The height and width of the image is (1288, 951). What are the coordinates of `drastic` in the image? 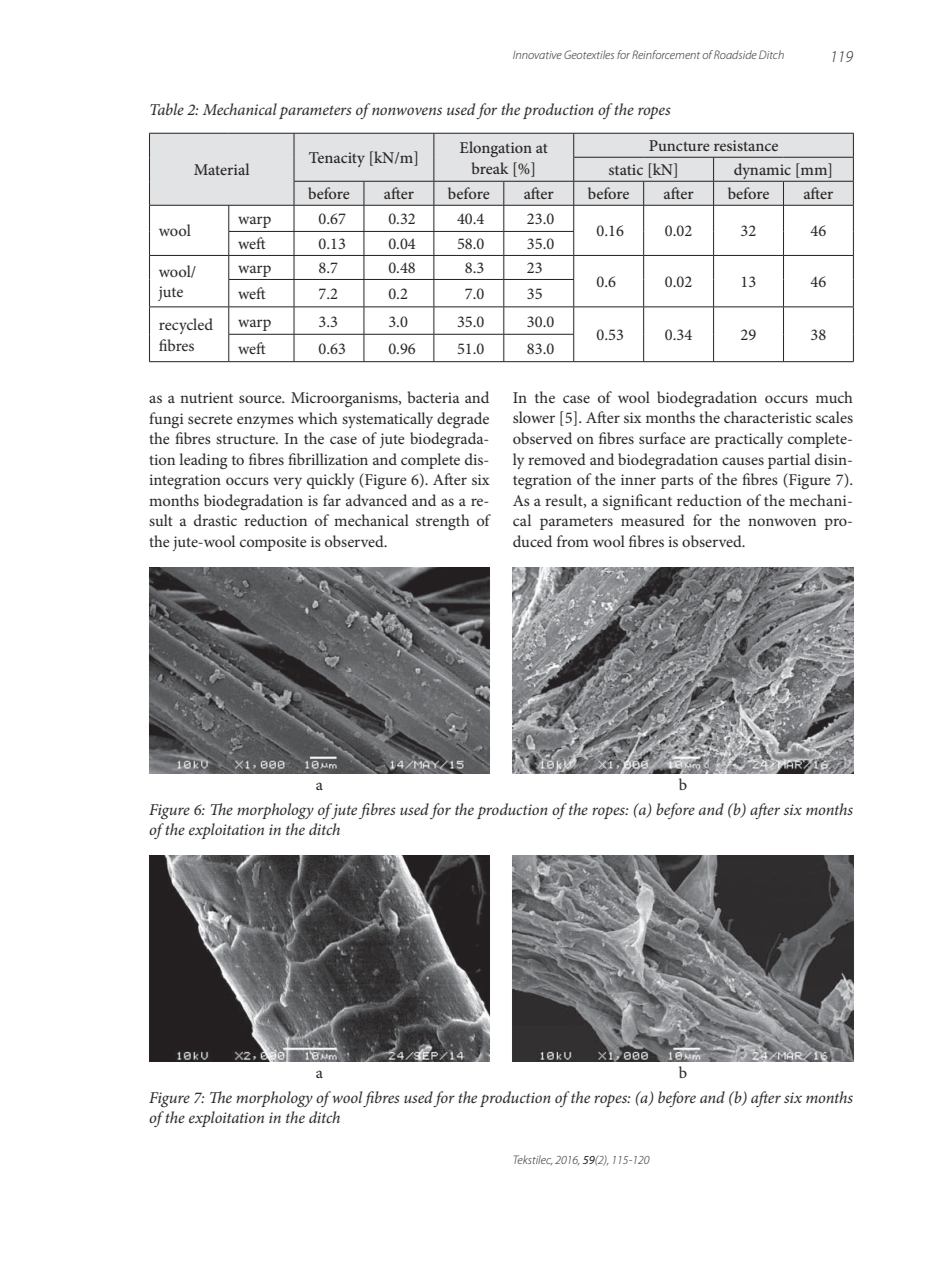 It's located at (215, 520).
